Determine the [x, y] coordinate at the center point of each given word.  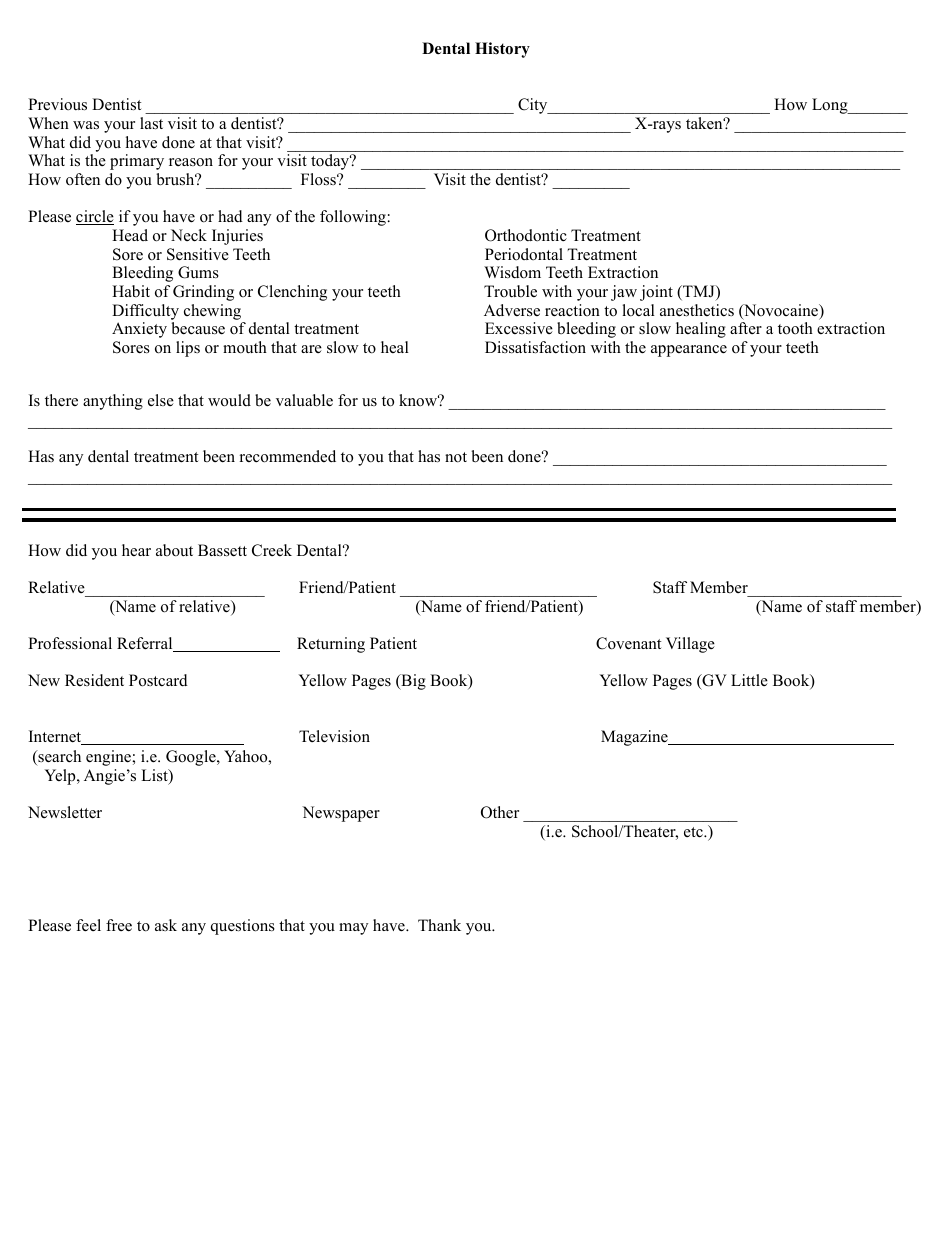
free [119, 925]
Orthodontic [526, 235]
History [502, 50]
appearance [689, 351]
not [456, 457]
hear [136, 550]
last [151, 123]
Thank [439, 925]
